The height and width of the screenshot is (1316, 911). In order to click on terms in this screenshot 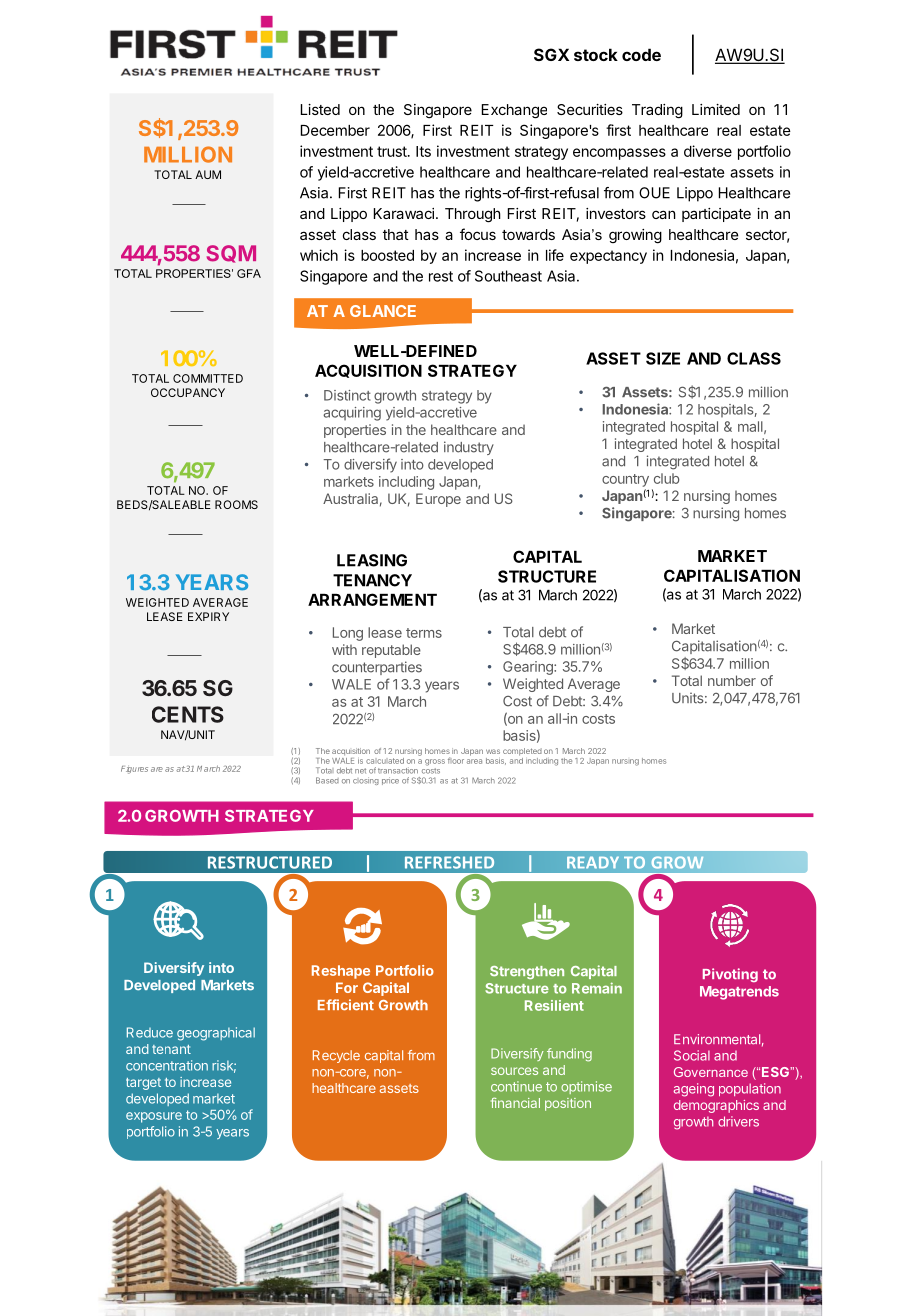, I will do `click(424, 633)`.
